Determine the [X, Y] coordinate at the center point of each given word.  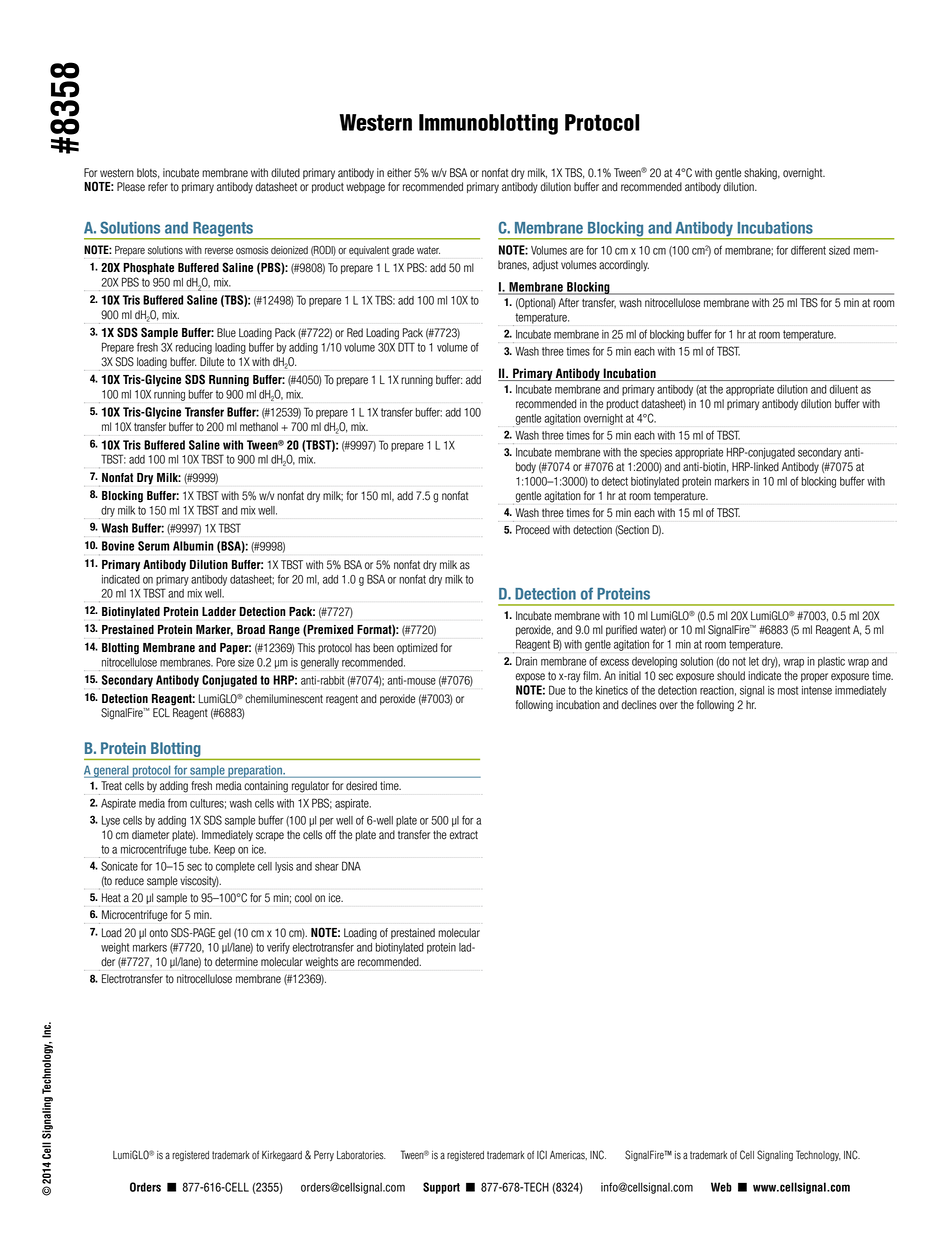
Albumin [193, 546]
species [656, 453]
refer [158, 187]
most [788, 690]
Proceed [533, 530]
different [808, 250]
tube [199, 849]
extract [464, 835]
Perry [324, 1155]
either [399, 173]
